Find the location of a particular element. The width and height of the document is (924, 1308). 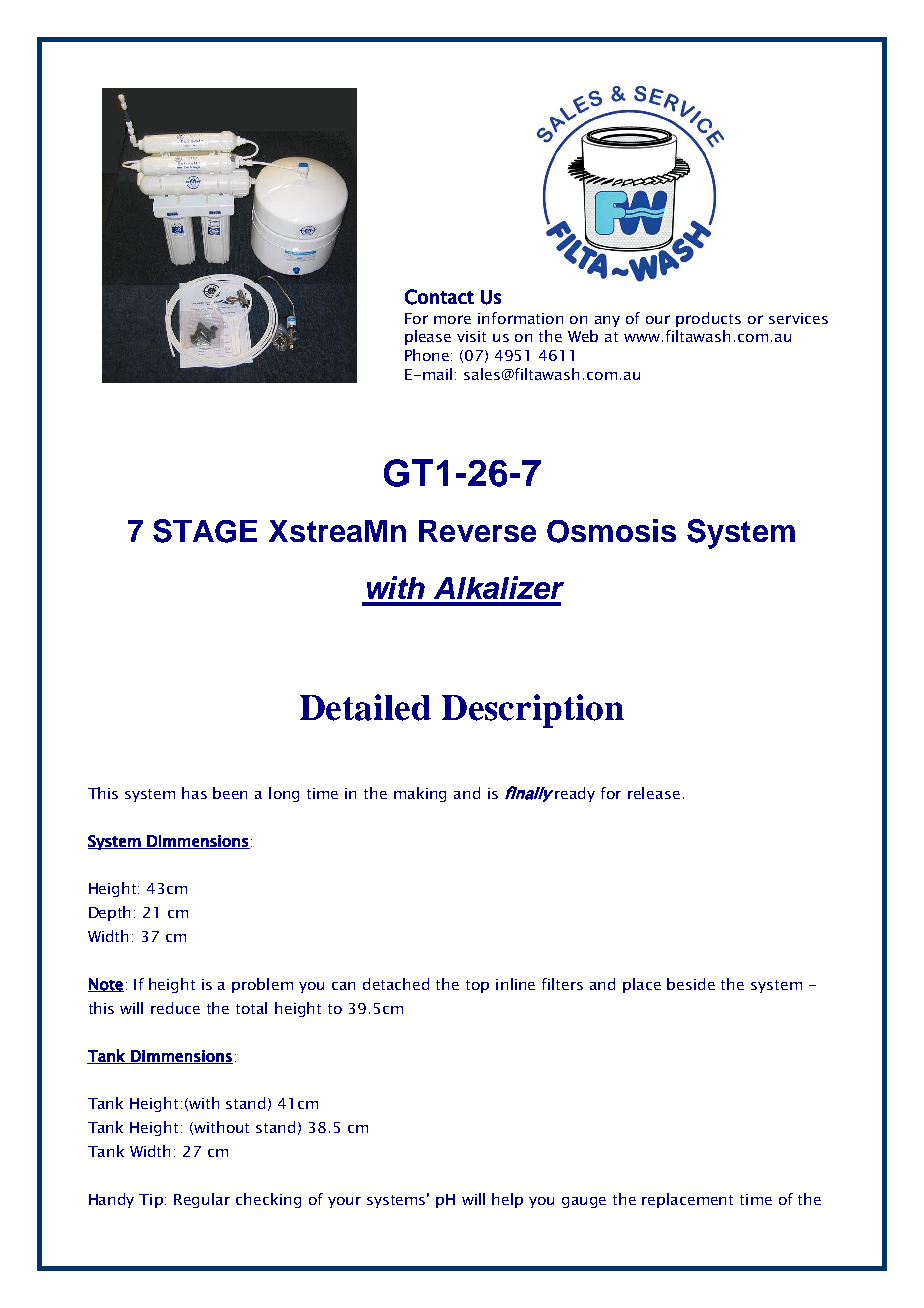

Regular is located at coordinates (202, 1200).
